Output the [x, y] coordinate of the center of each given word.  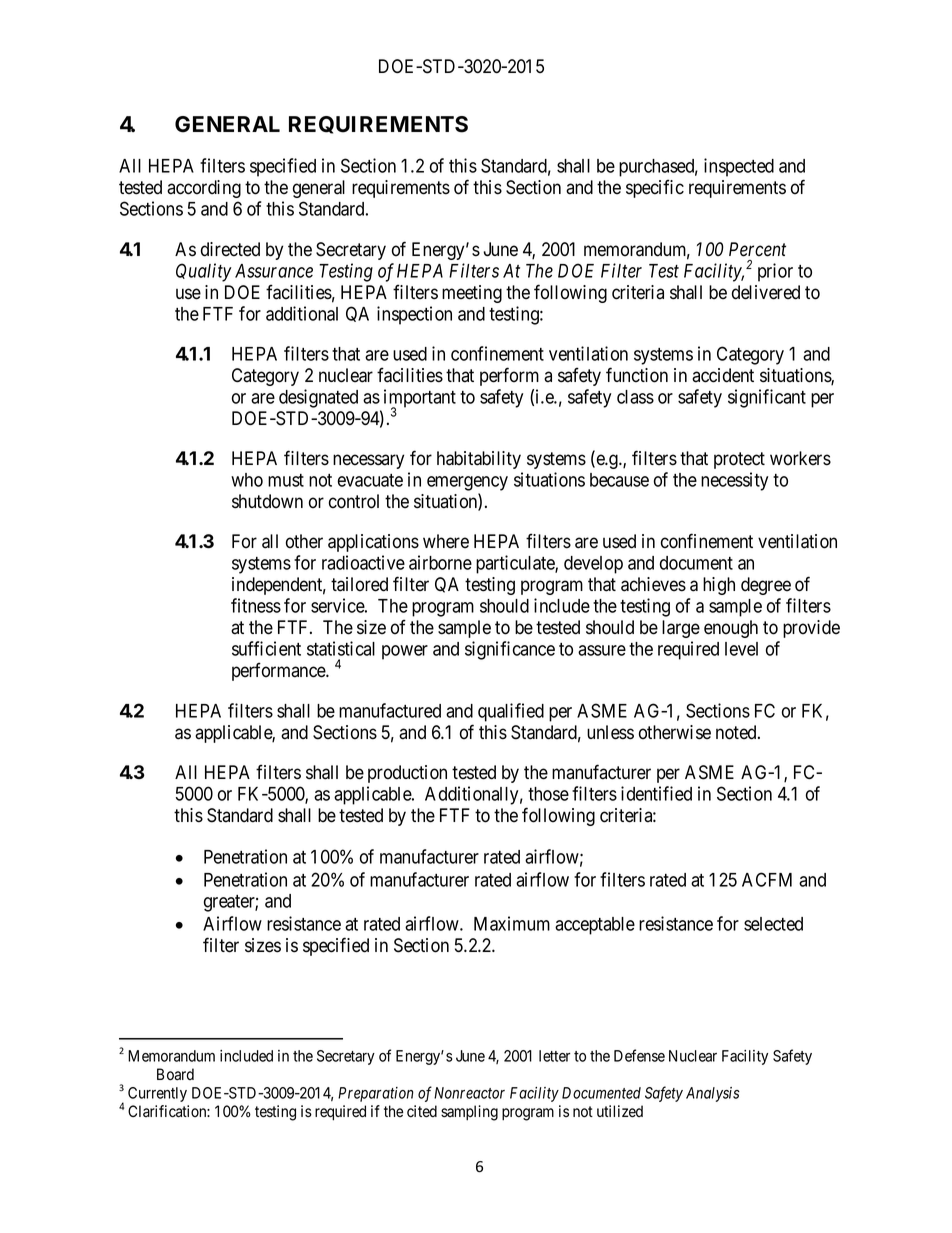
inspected [739, 167]
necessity [734, 481]
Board [175, 1074]
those [548, 794]
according [204, 189]
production [407, 774]
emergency [467, 483]
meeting [472, 294]
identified [656, 793]
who [247, 480]
